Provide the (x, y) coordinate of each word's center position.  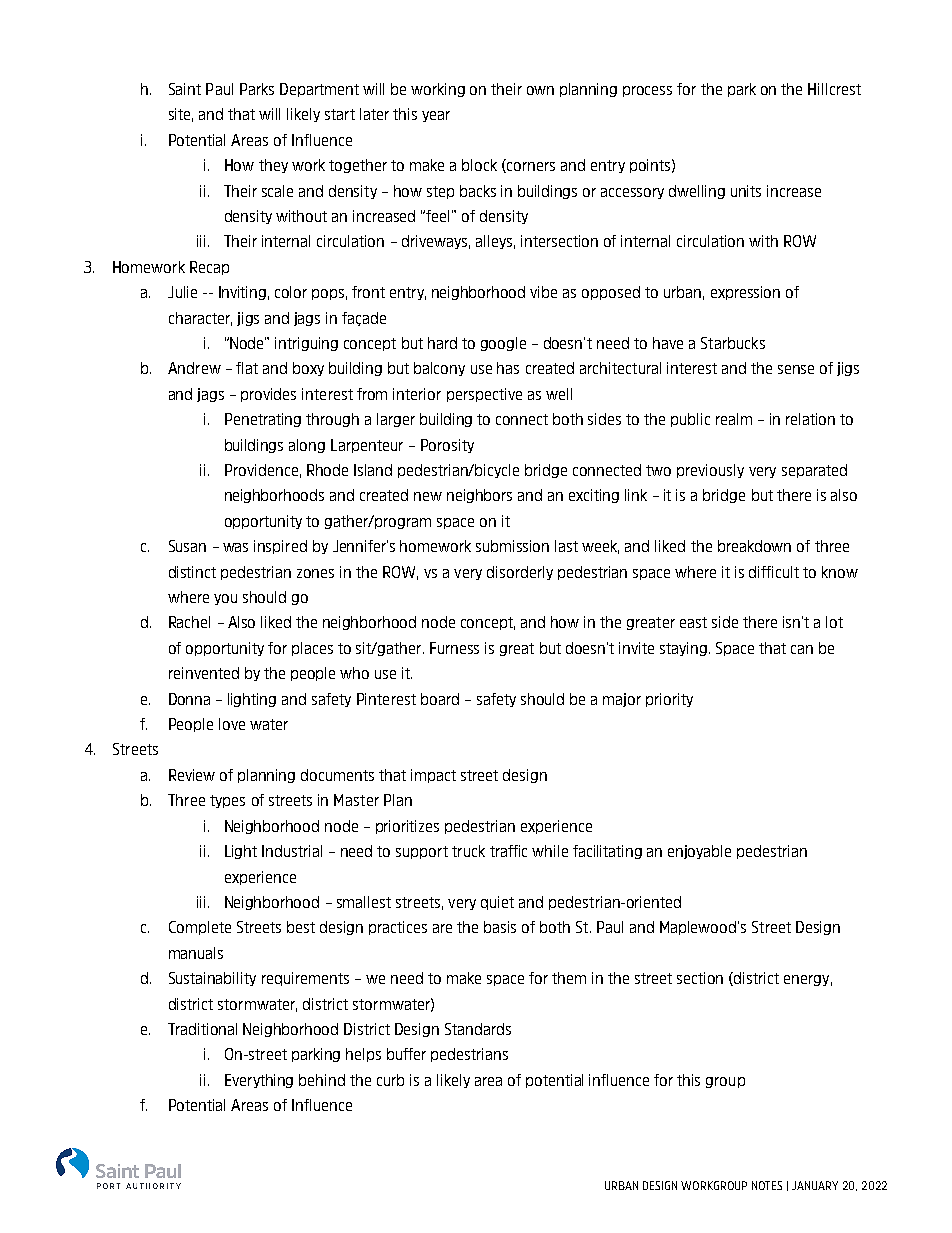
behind (322, 1080)
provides (268, 395)
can (802, 649)
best (301, 927)
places (312, 649)
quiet (497, 903)
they (273, 166)
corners (530, 166)
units (746, 191)
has (508, 368)
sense (796, 369)
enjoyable (699, 852)
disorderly (520, 573)
